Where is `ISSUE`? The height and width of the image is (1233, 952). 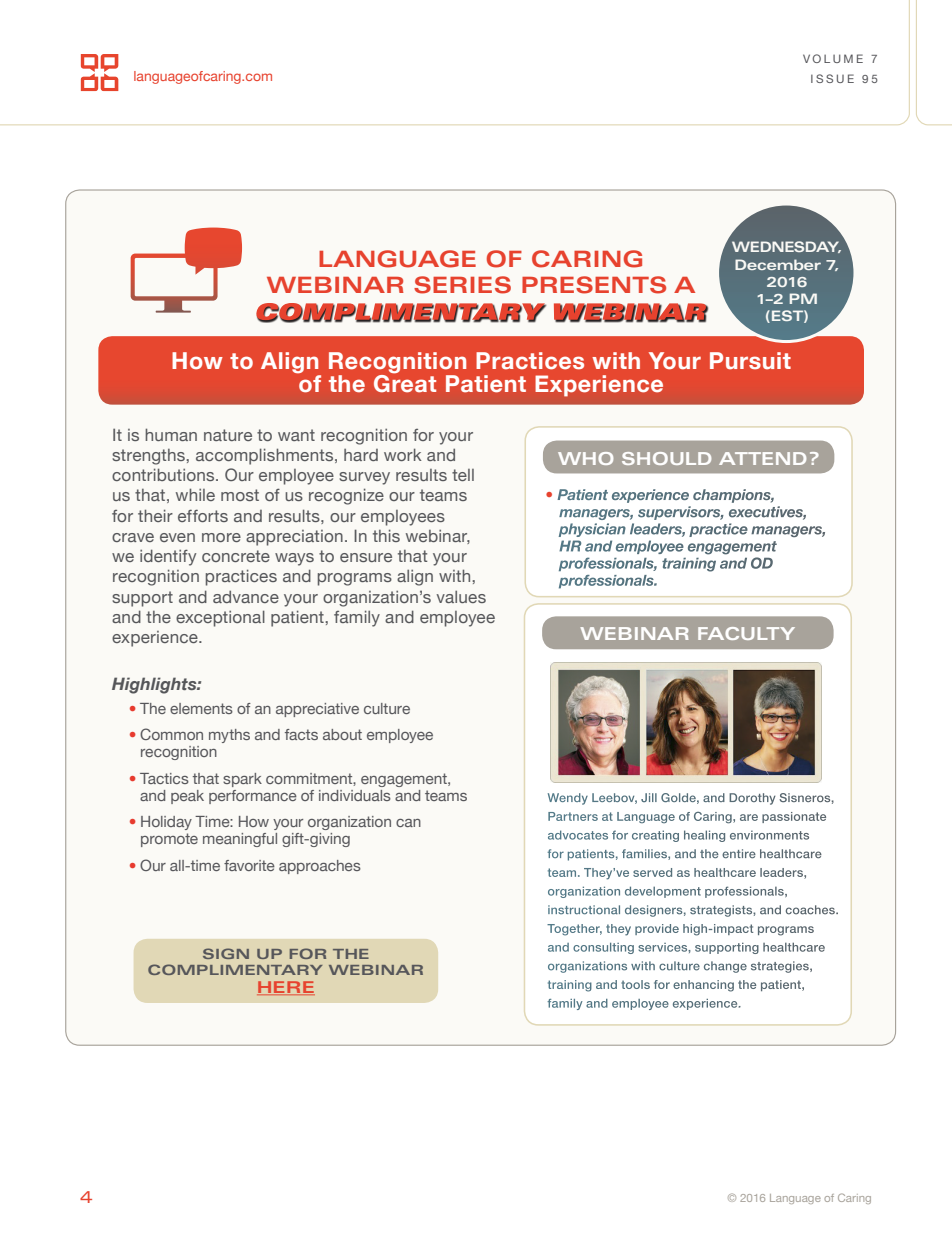 ISSUE is located at coordinates (832, 78).
